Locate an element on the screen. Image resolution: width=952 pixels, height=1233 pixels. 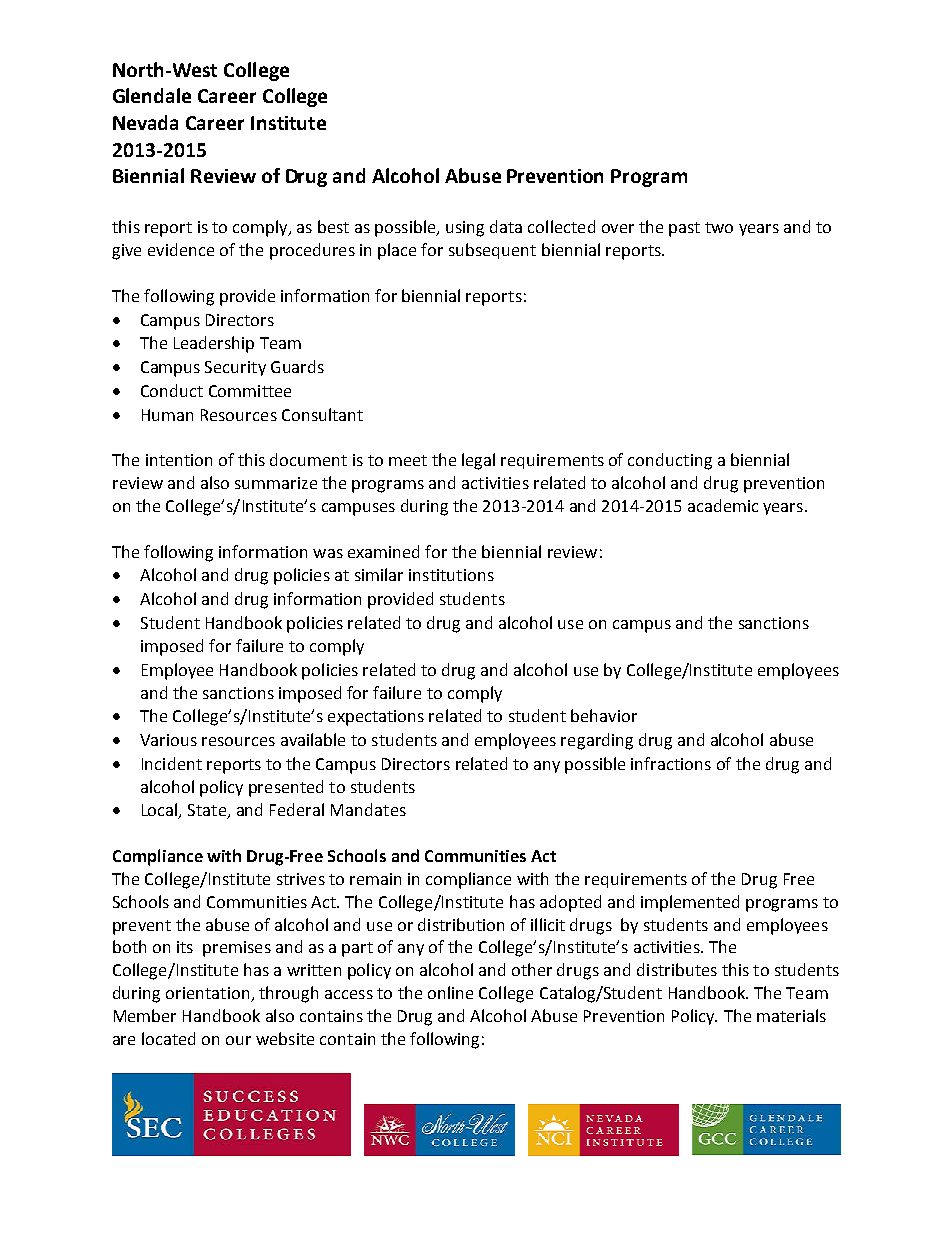
State is located at coordinates (208, 811).
